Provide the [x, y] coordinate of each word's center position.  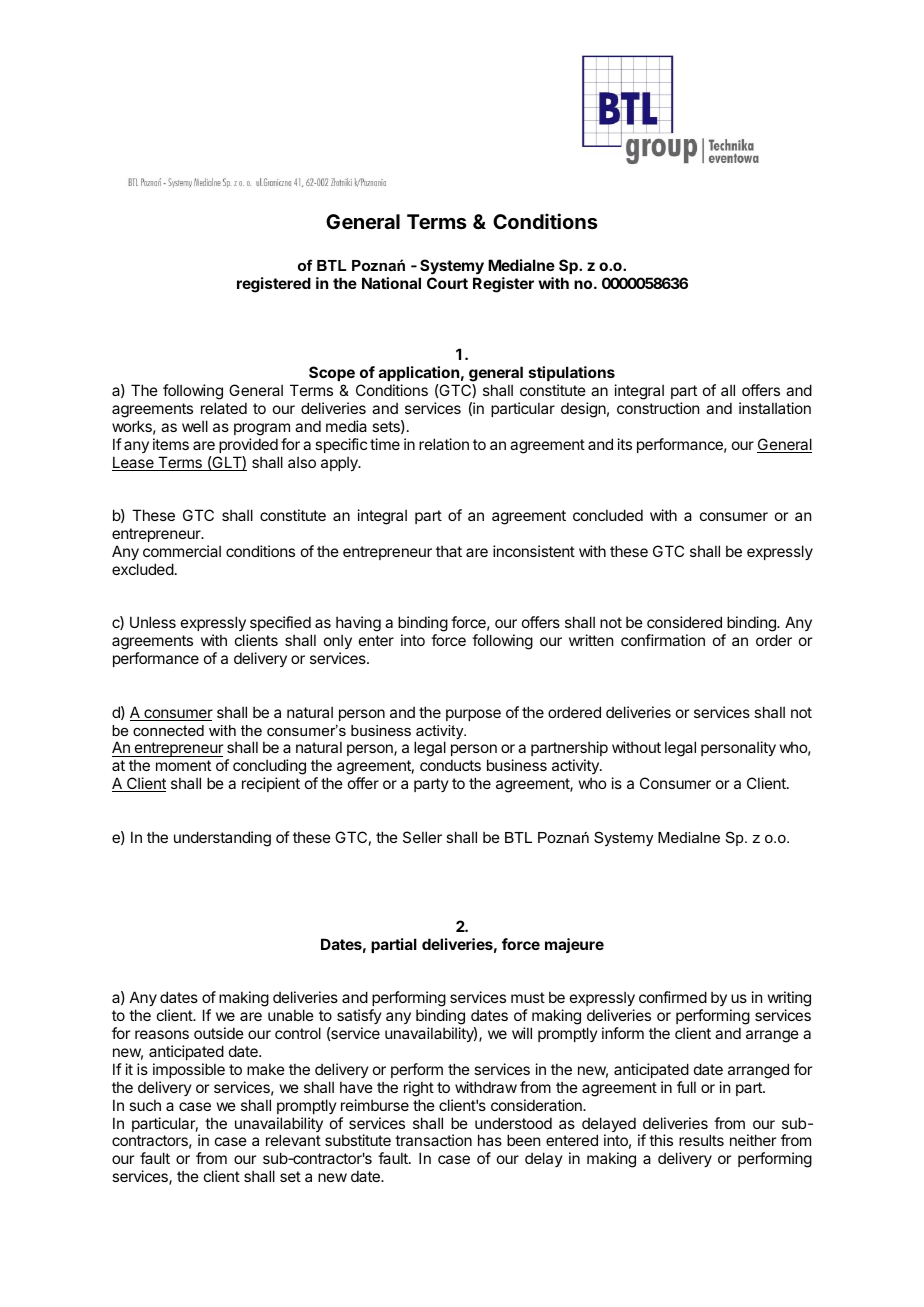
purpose [473, 715]
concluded [608, 515]
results [701, 1140]
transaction [433, 1140]
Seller [422, 837]
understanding [222, 839]
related [224, 408]
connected [168, 730]
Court [447, 283]
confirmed [673, 997]
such [145, 1105]
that [449, 551]
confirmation [663, 640]
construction [658, 408]
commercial [182, 551]
